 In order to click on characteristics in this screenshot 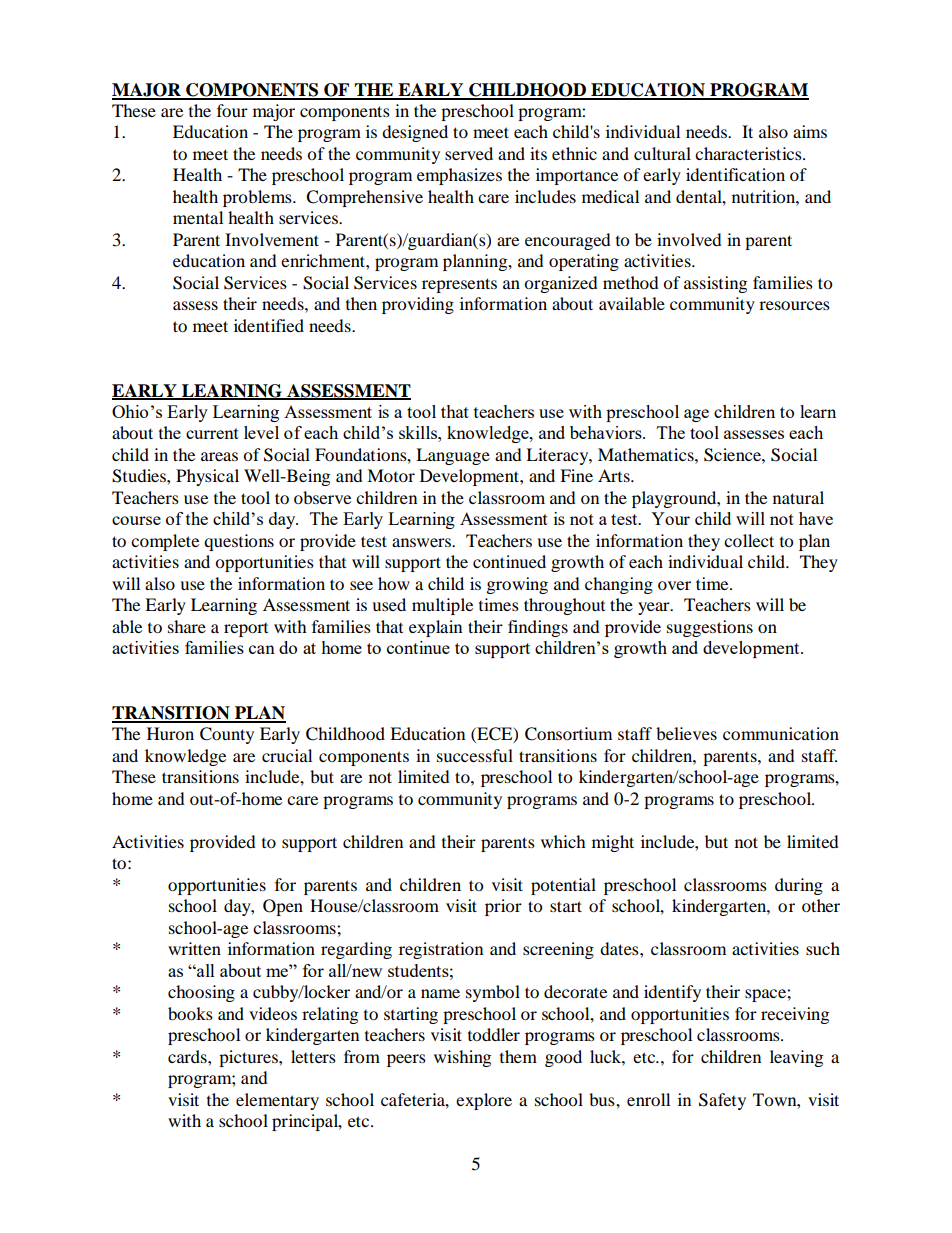, I will do `click(749, 153)`.
